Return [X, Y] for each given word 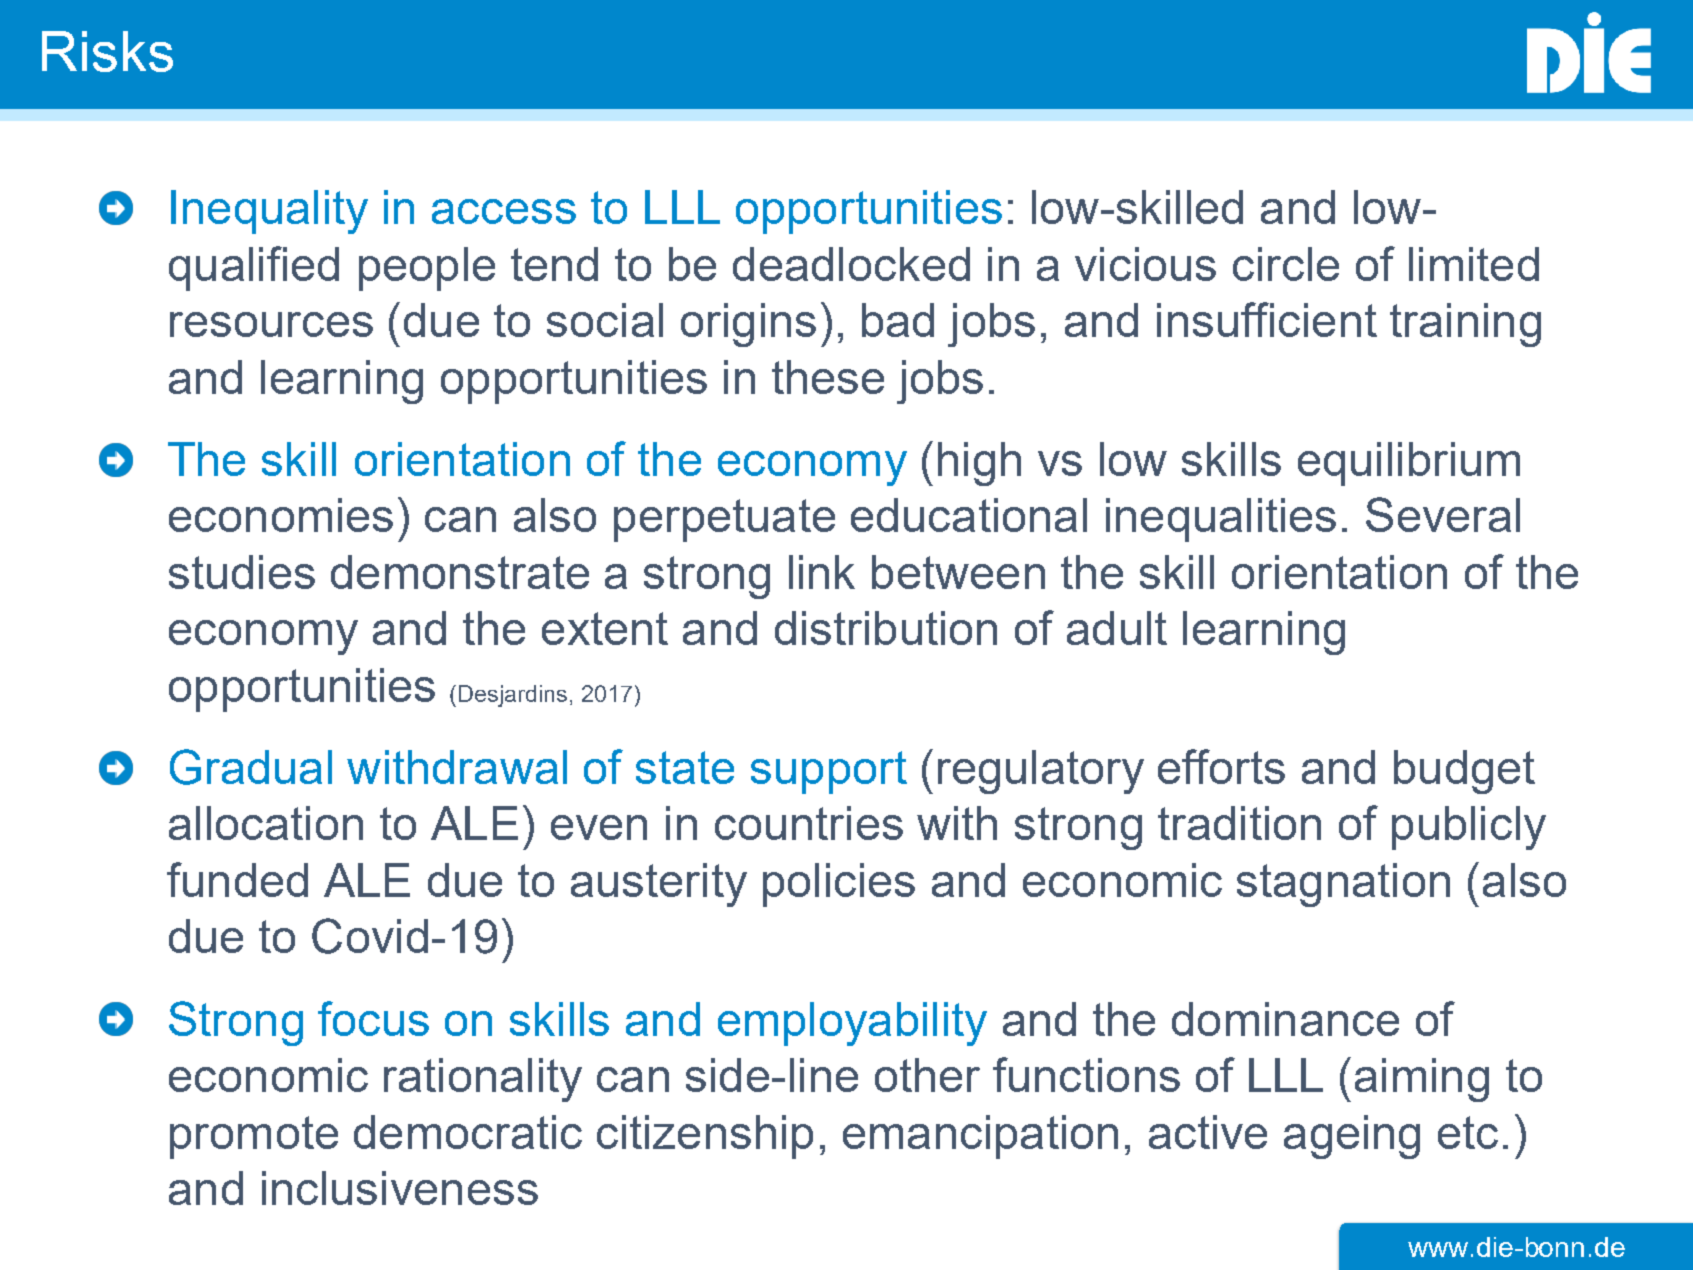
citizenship [705, 1137]
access [504, 211]
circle [1286, 264]
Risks [107, 51]
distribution [886, 628]
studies [242, 572]
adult [1117, 628]
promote [254, 1137]
